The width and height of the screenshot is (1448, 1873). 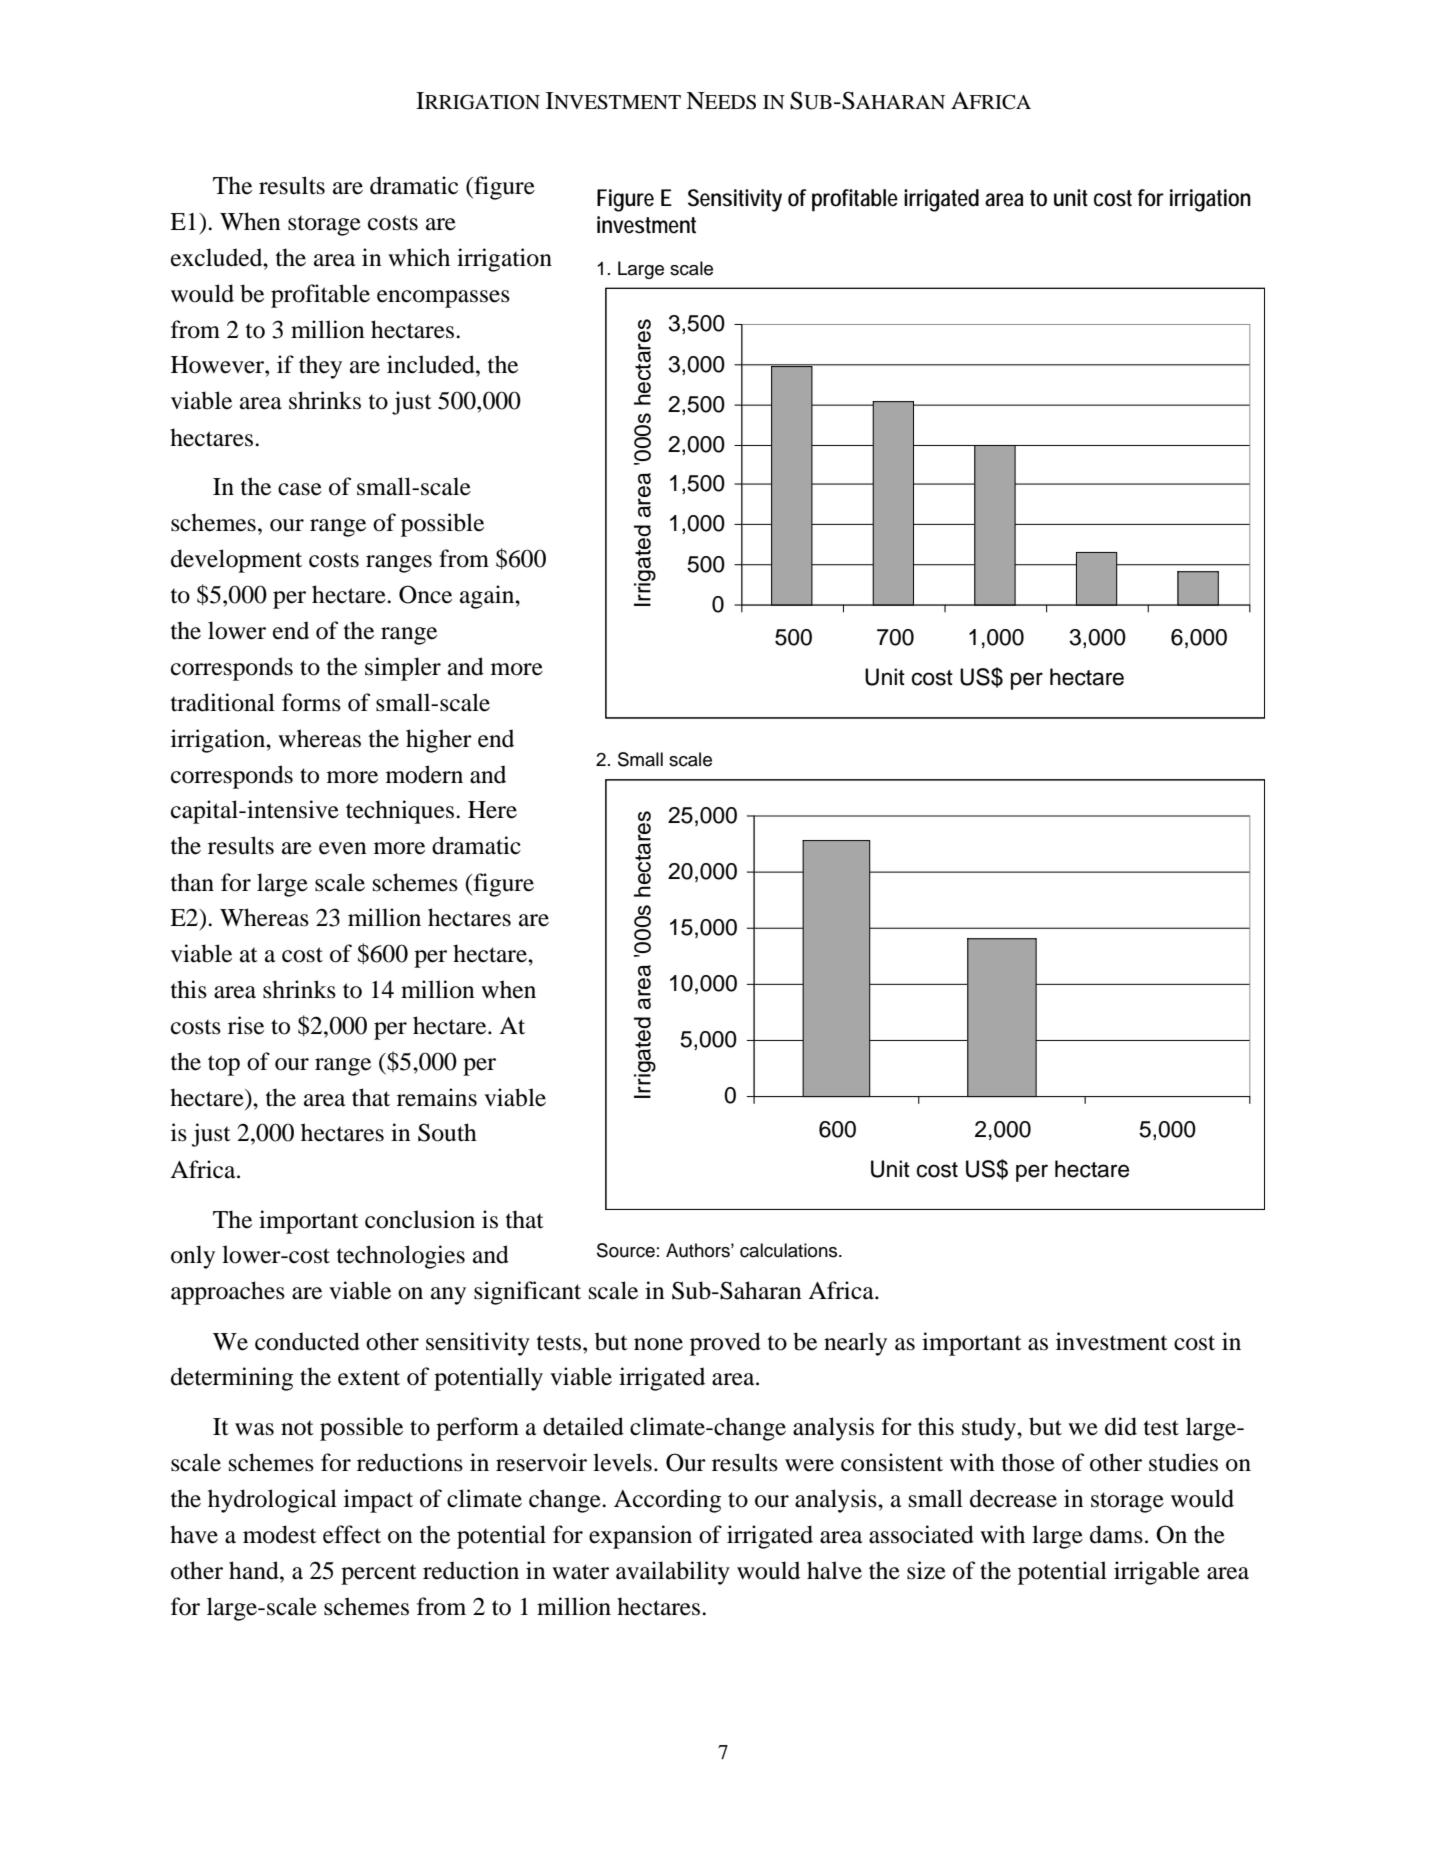 I want to click on included, so click(x=432, y=364).
